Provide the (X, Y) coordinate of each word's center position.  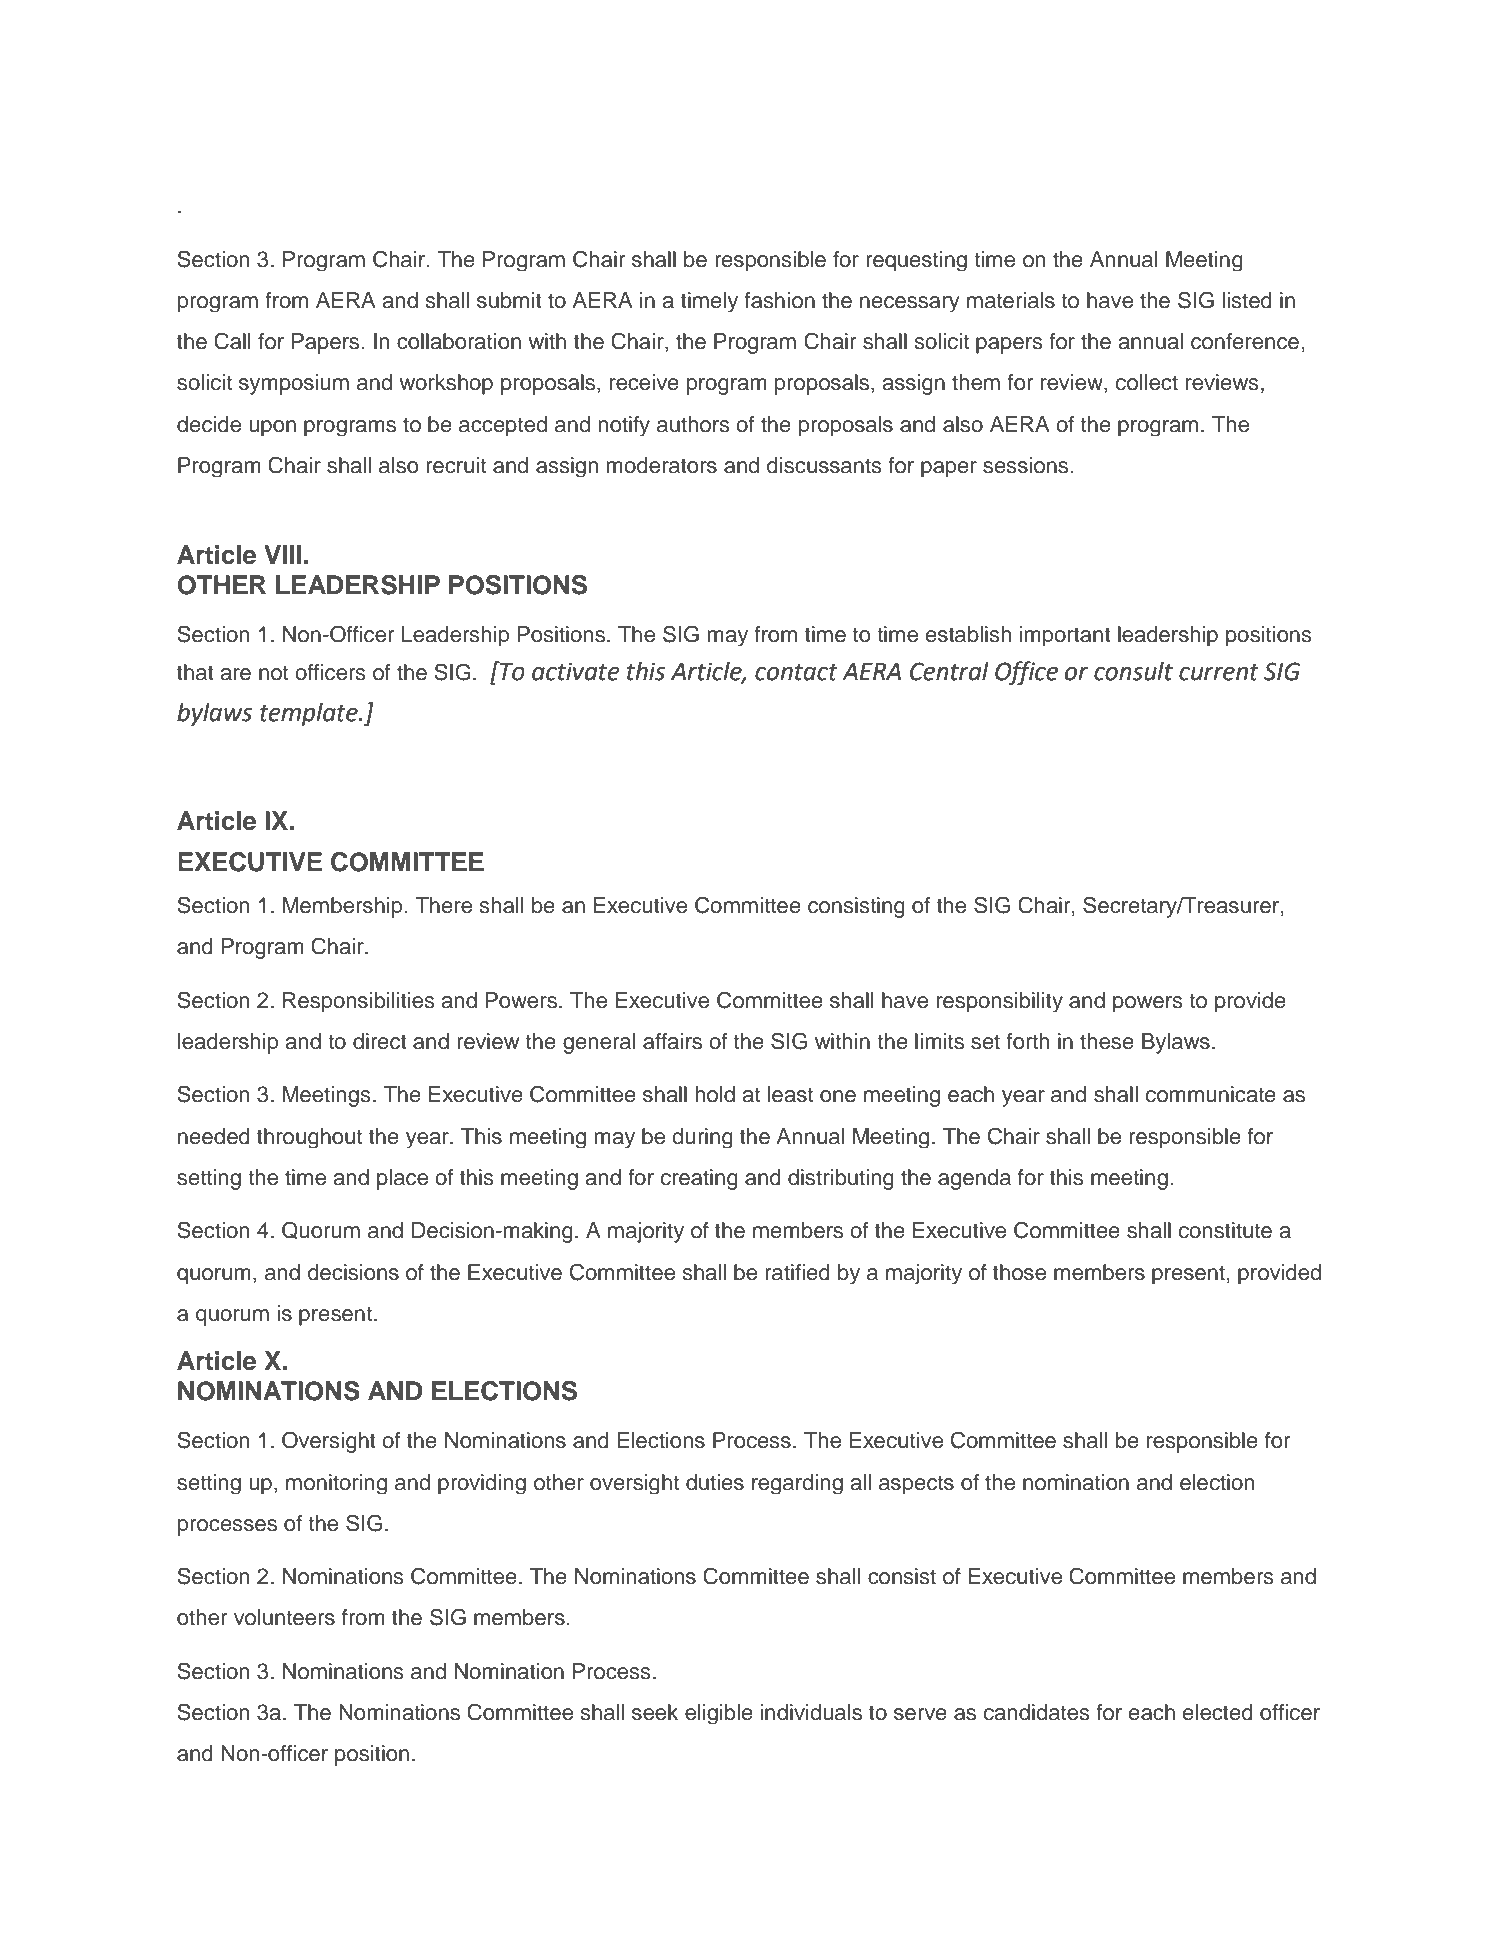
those (1019, 1272)
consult (1133, 671)
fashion (779, 300)
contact (796, 672)
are (235, 674)
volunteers (284, 1617)
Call (232, 341)
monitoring (336, 1484)
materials (1011, 300)
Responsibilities (359, 1002)
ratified (797, 1272)
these (1107, 1041)
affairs (672, 1041)
